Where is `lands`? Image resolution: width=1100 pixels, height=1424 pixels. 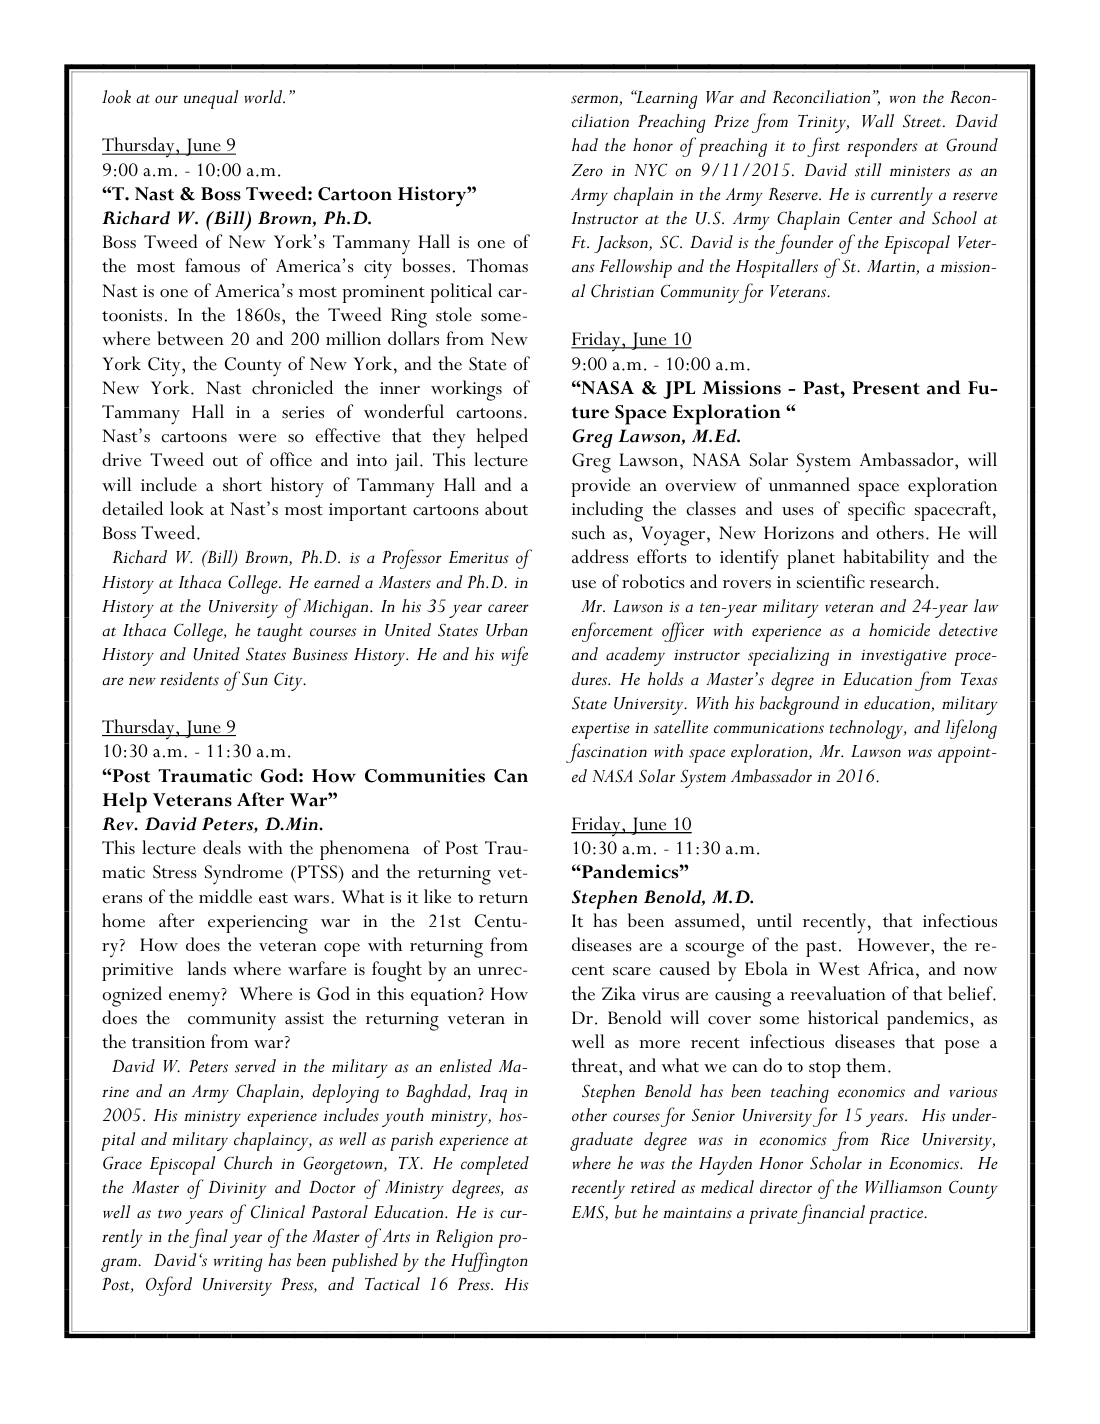
lands is located at coordinates (206, 968).
